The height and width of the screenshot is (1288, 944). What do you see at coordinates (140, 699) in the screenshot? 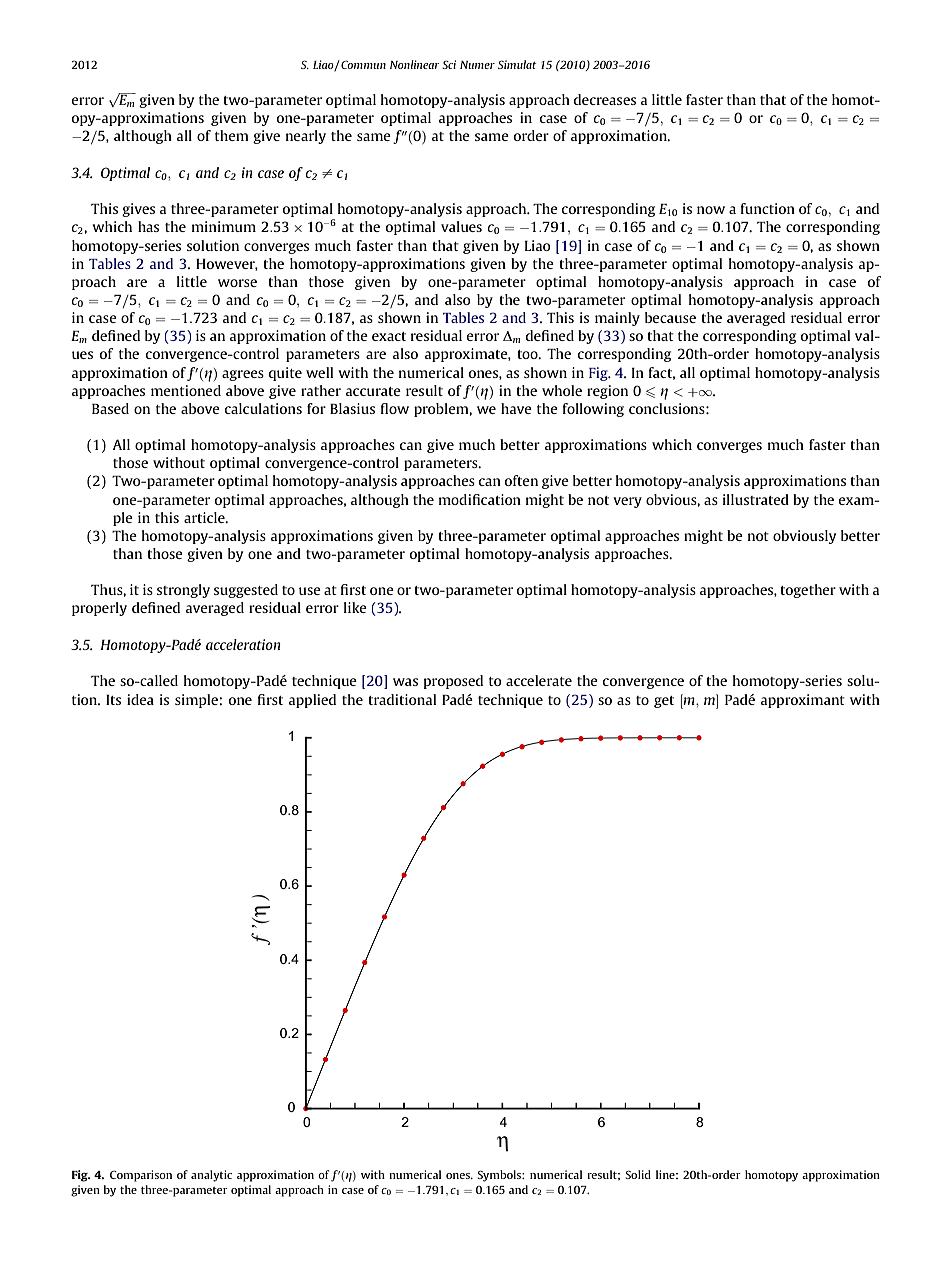
I see `idea` at bounding box center [140, 699].
